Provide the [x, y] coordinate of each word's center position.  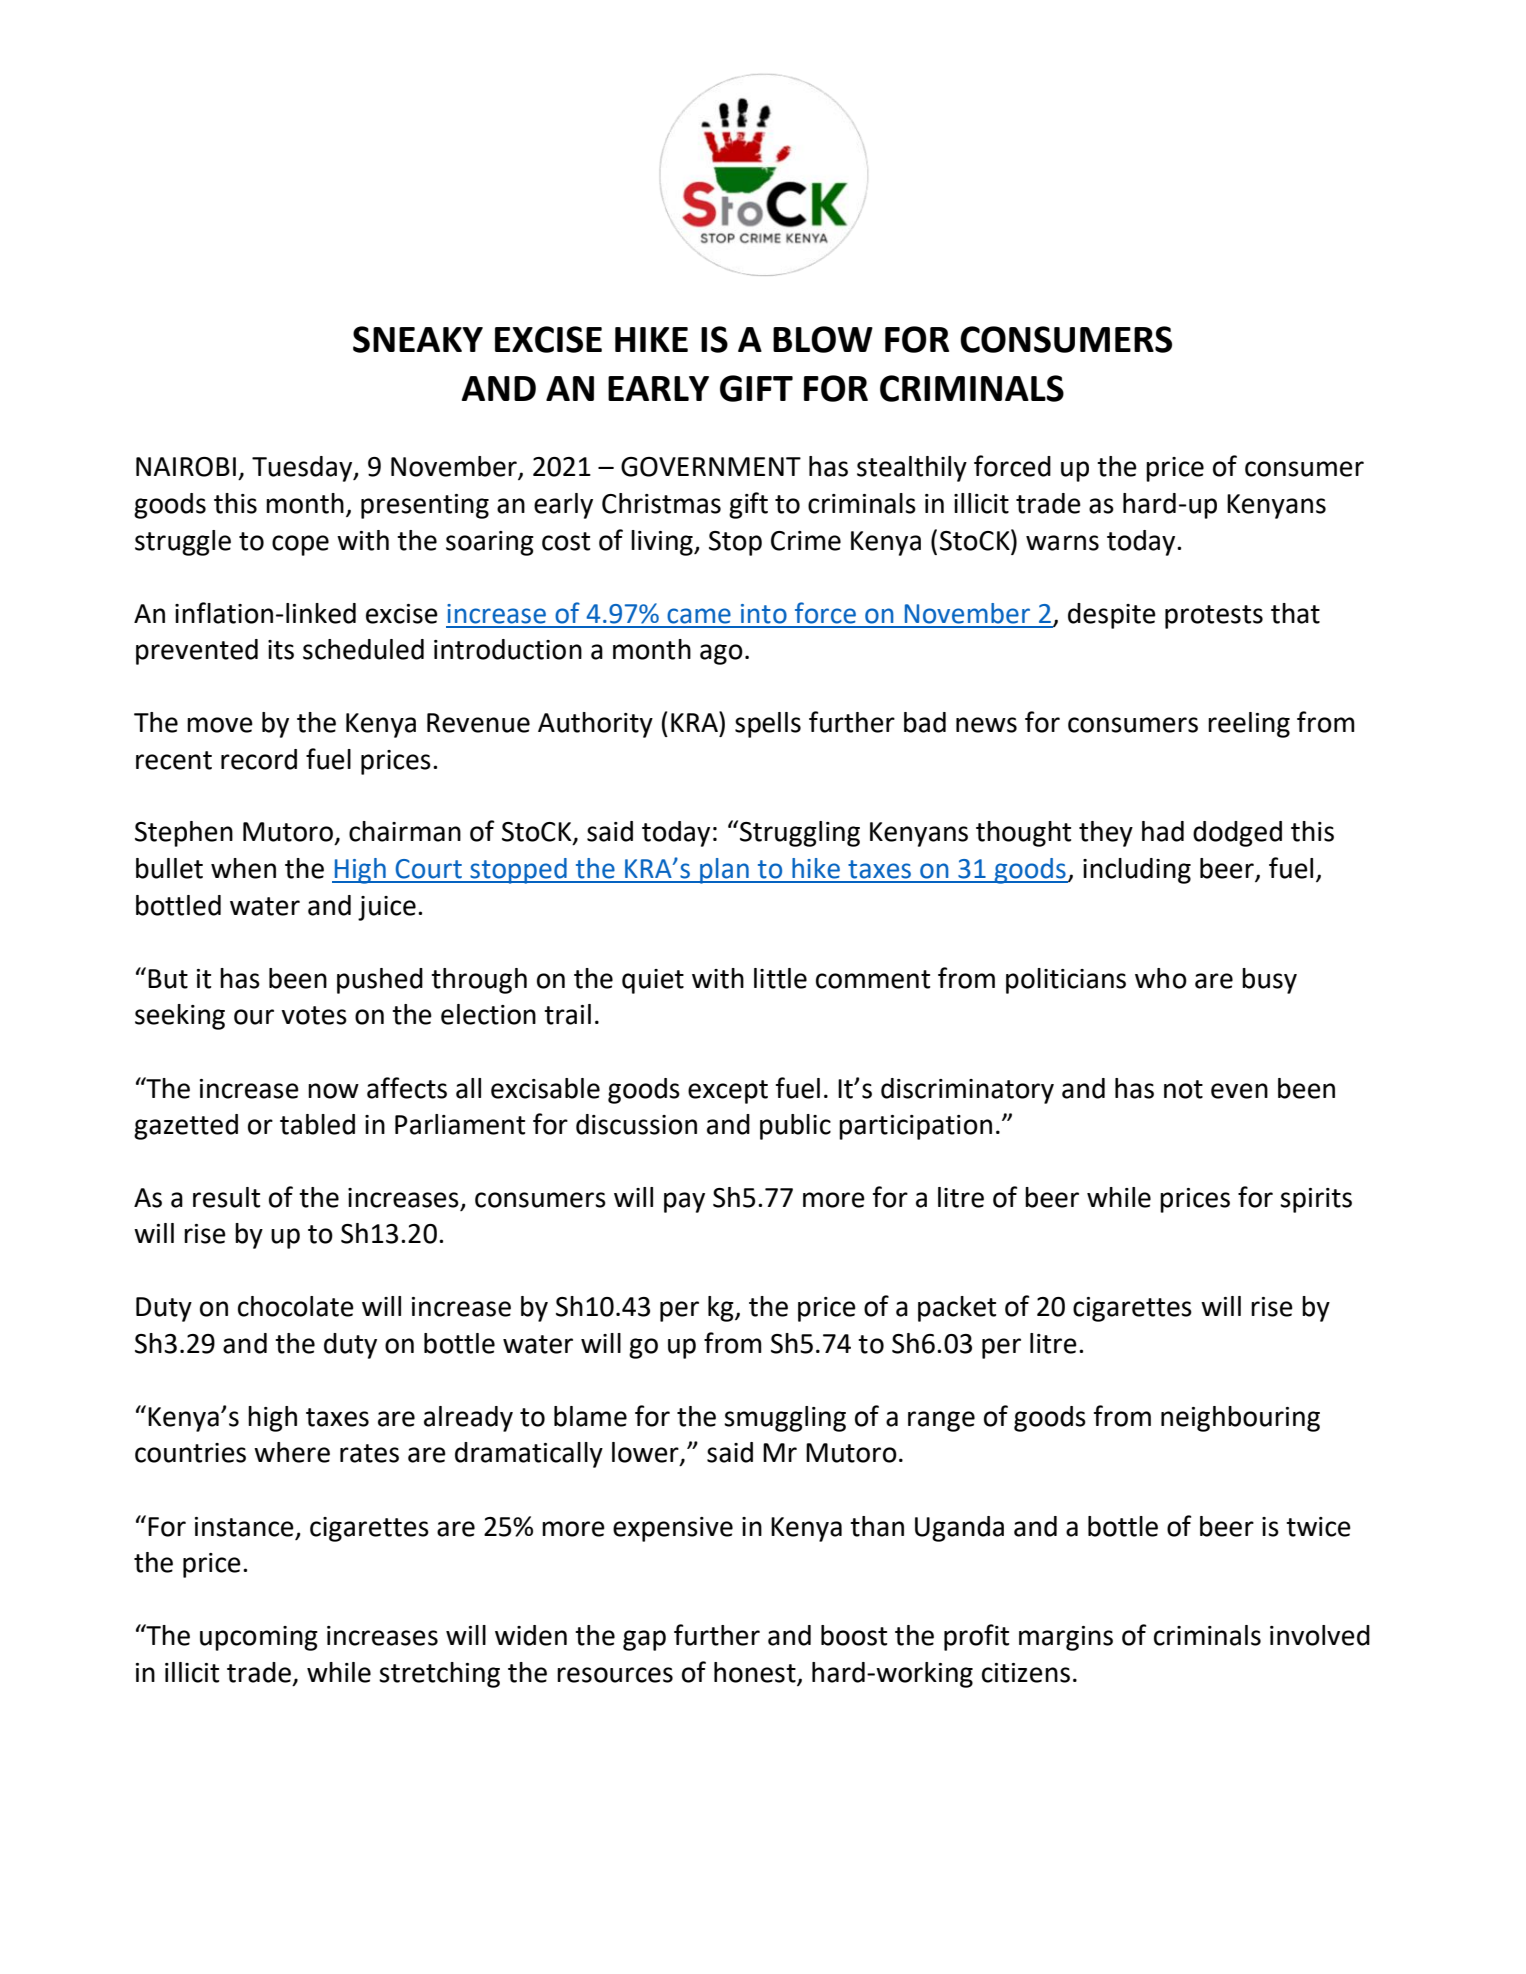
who [1161, 978]
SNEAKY [418, 339]
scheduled [363, 649]
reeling [1249, 725]
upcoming [259, 1638]
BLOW [823, 339]
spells [768, 725]
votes [314, 1015]
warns [1062, 543]
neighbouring [1240, 1419]
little [780, 978]
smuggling [785, 1419]
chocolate [296, 1306]
